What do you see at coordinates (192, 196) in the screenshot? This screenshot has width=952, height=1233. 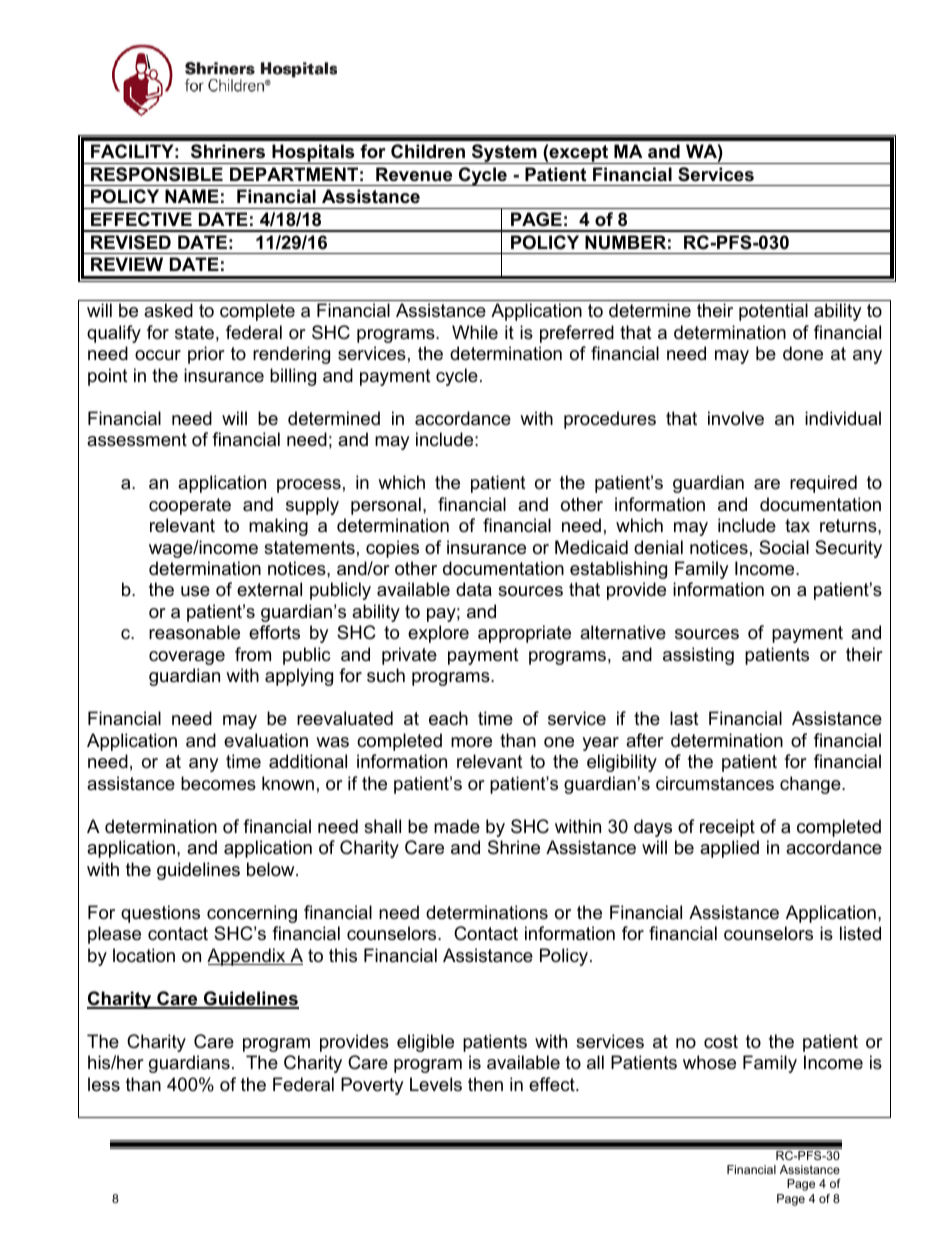 I see `NAME` at bounding box center [192, 196].
